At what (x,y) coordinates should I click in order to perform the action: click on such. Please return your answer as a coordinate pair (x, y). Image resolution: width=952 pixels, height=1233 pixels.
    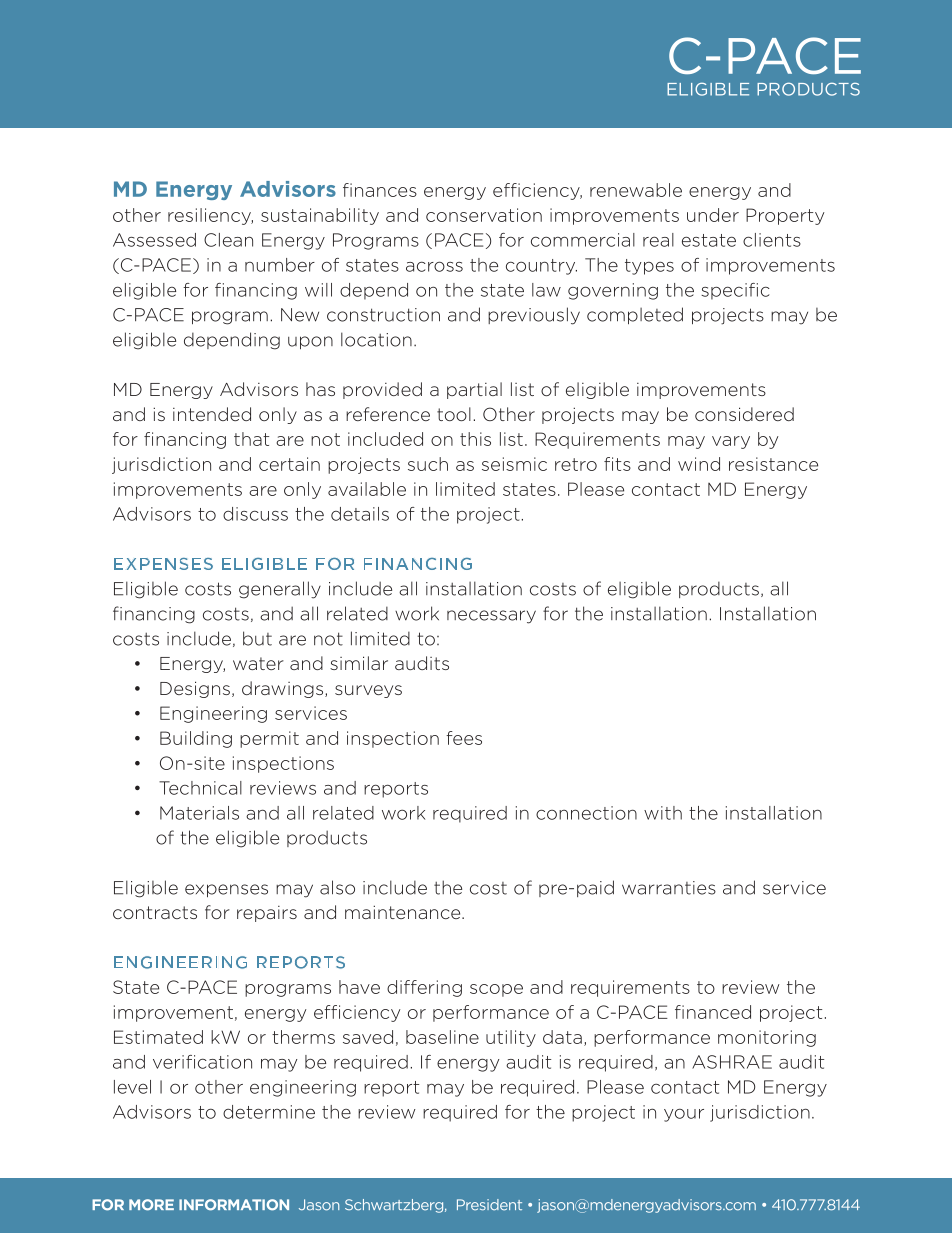
    Looking at the image, I should click on (428, 464).
